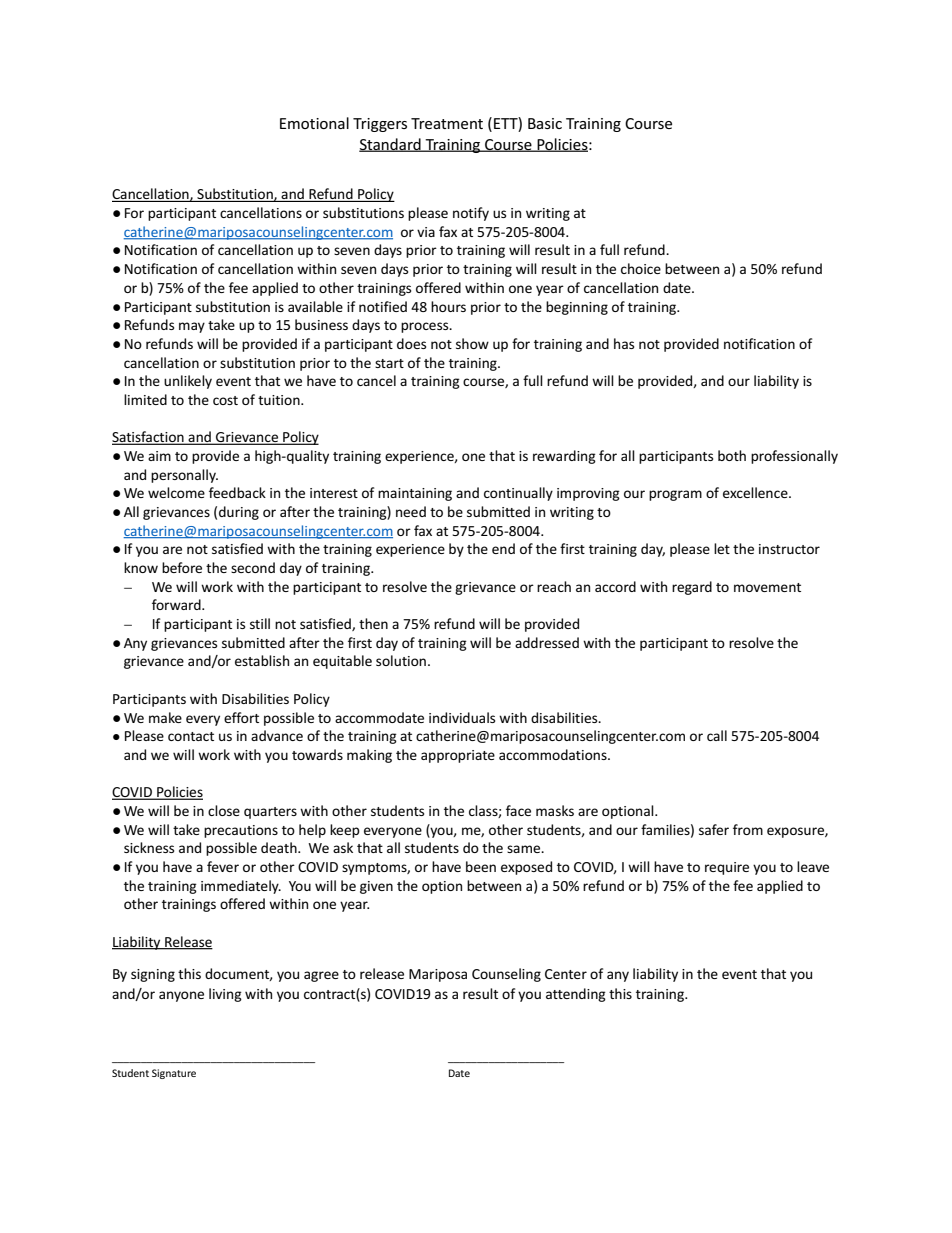 This screenshot has width=952, height=1233. What do you see at coordinates (191, 736) in the screenshot?
I see `contact` at bounding box center [191, 736].
